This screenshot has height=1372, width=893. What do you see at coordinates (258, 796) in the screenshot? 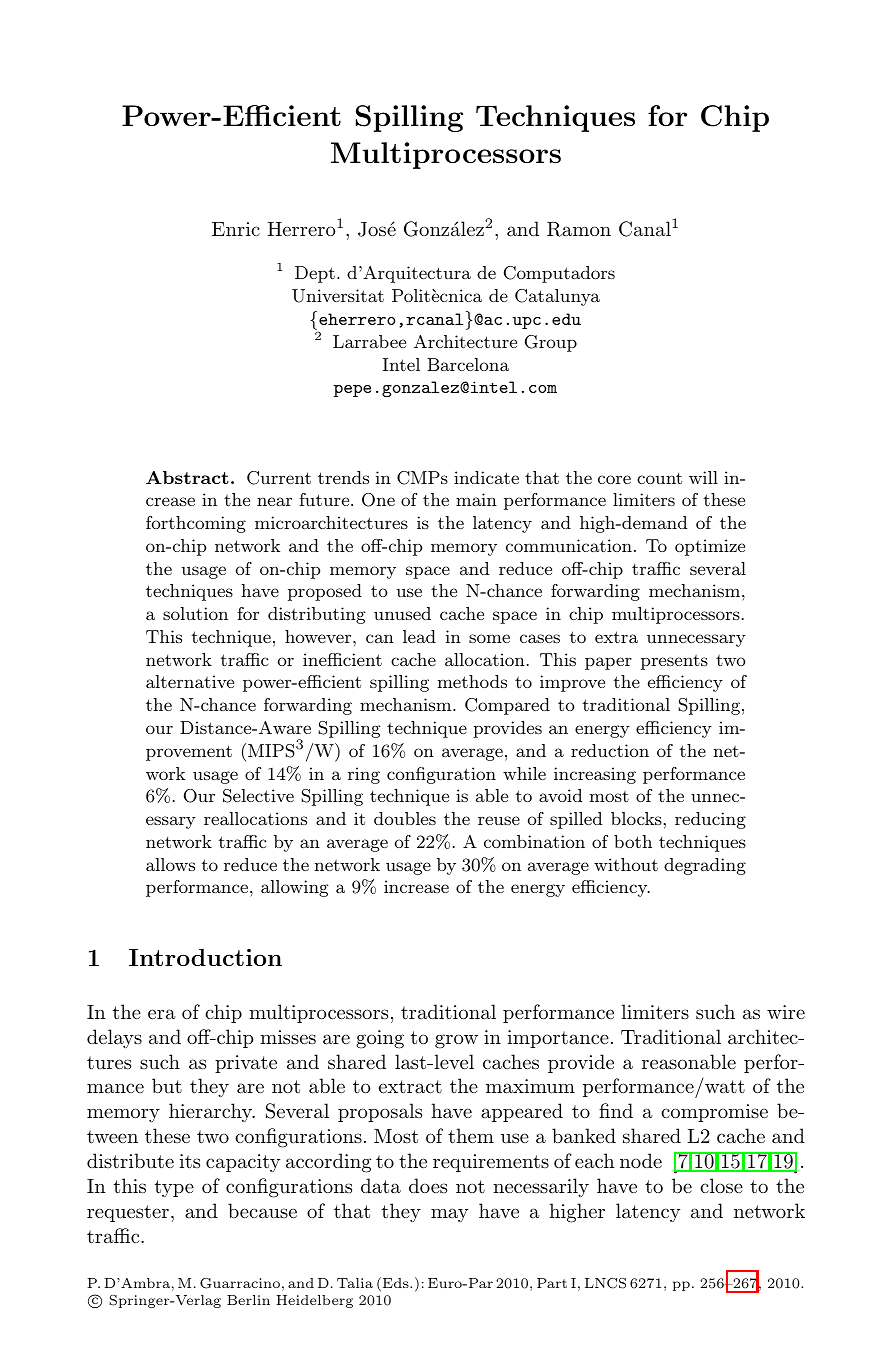
I see `Selective` at bounding box center [258, 796].
